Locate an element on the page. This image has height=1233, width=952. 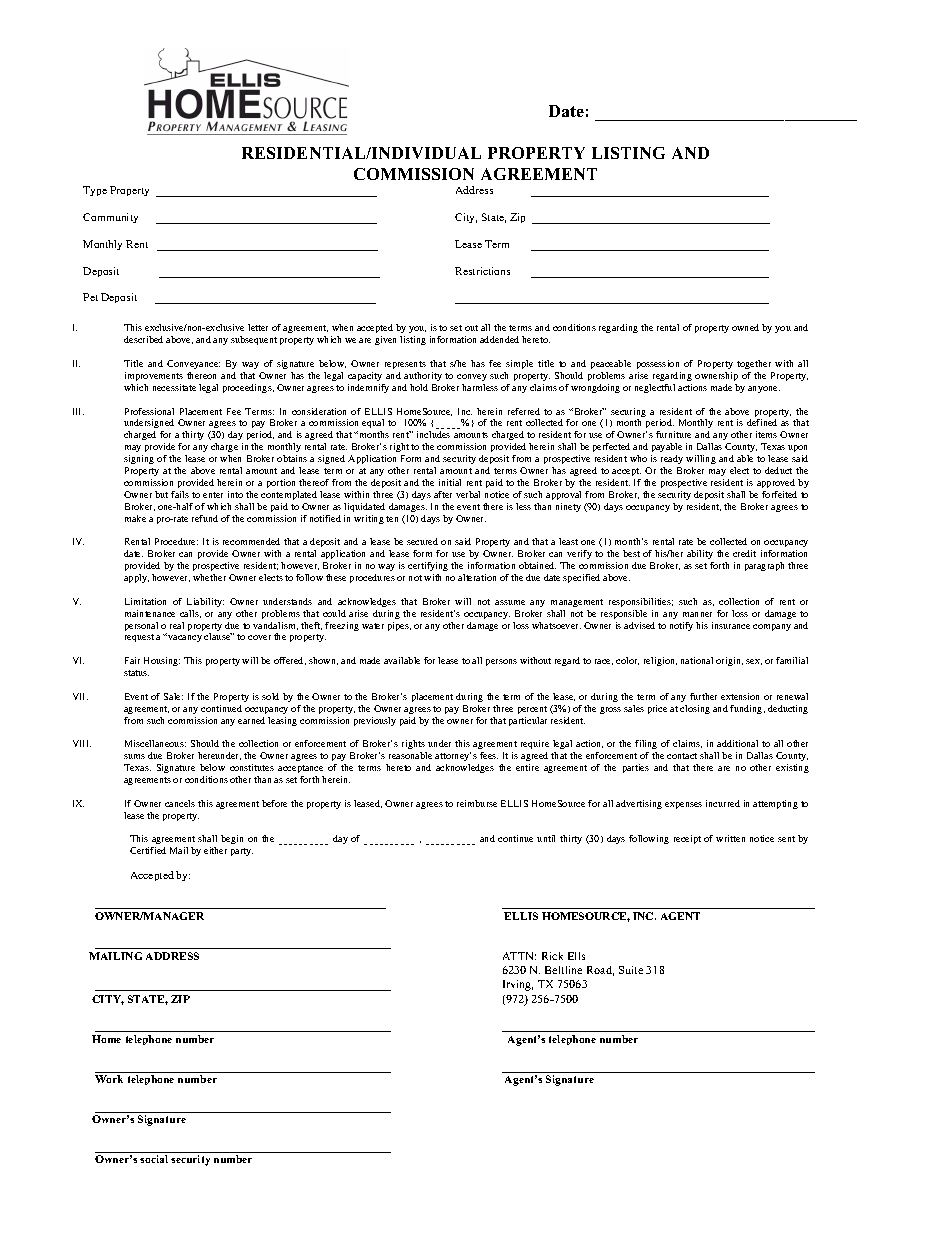
furniture is located at coordinates (673, 434).
